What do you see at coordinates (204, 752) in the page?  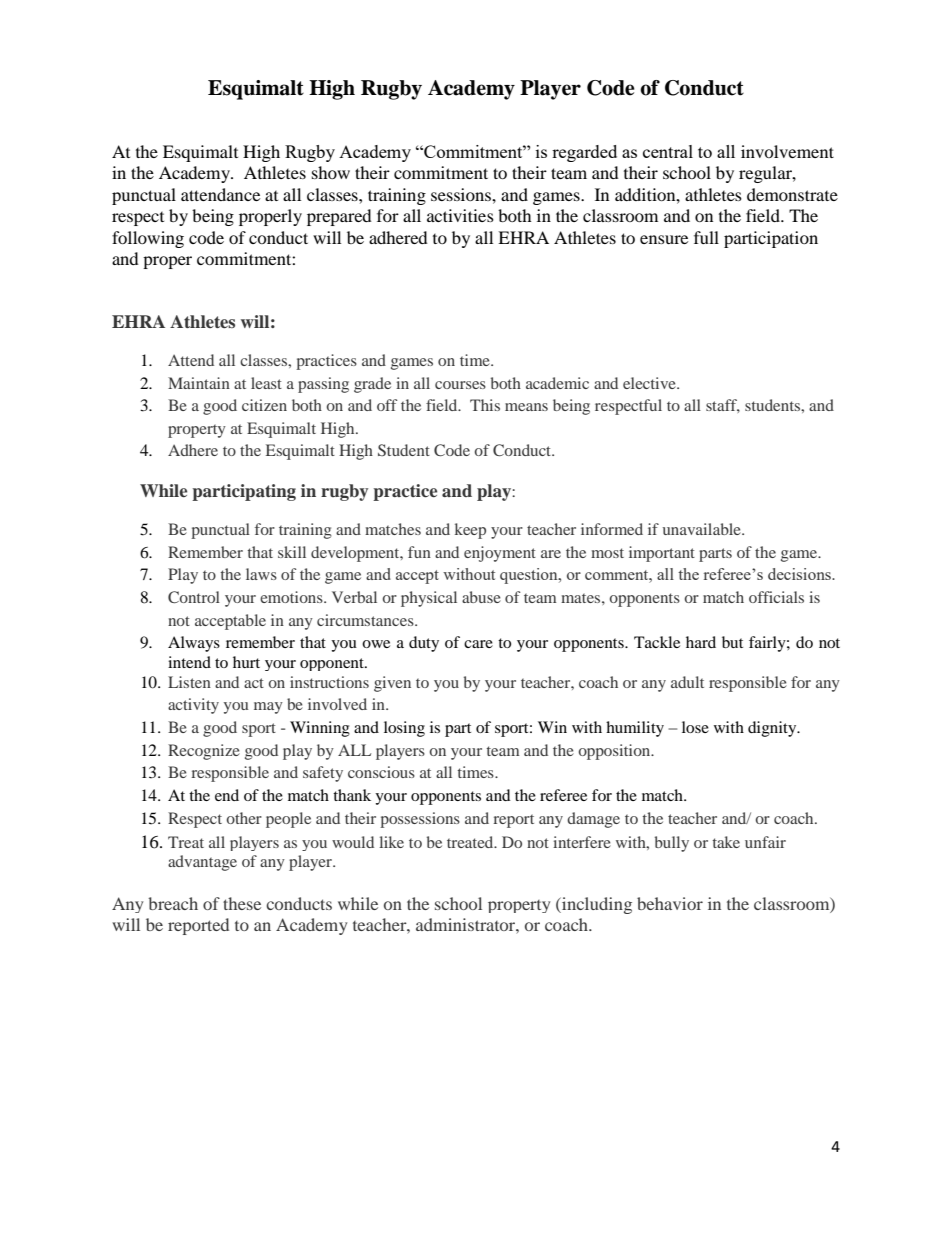 I see `Recognize` at bounding box center [204, 752].
